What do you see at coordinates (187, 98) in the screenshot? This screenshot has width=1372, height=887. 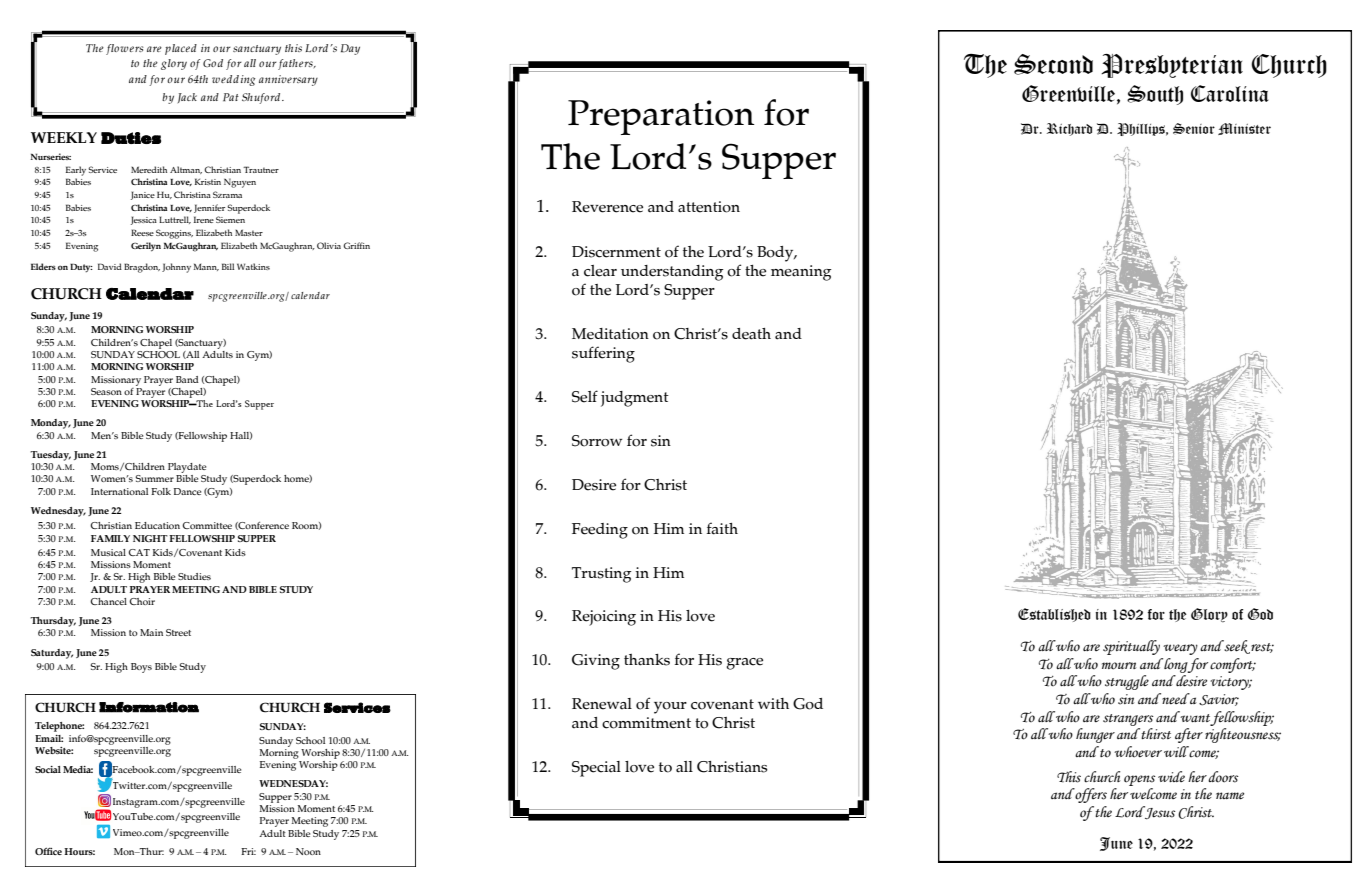 I see `Jack` at bounding box center [187, 98].
